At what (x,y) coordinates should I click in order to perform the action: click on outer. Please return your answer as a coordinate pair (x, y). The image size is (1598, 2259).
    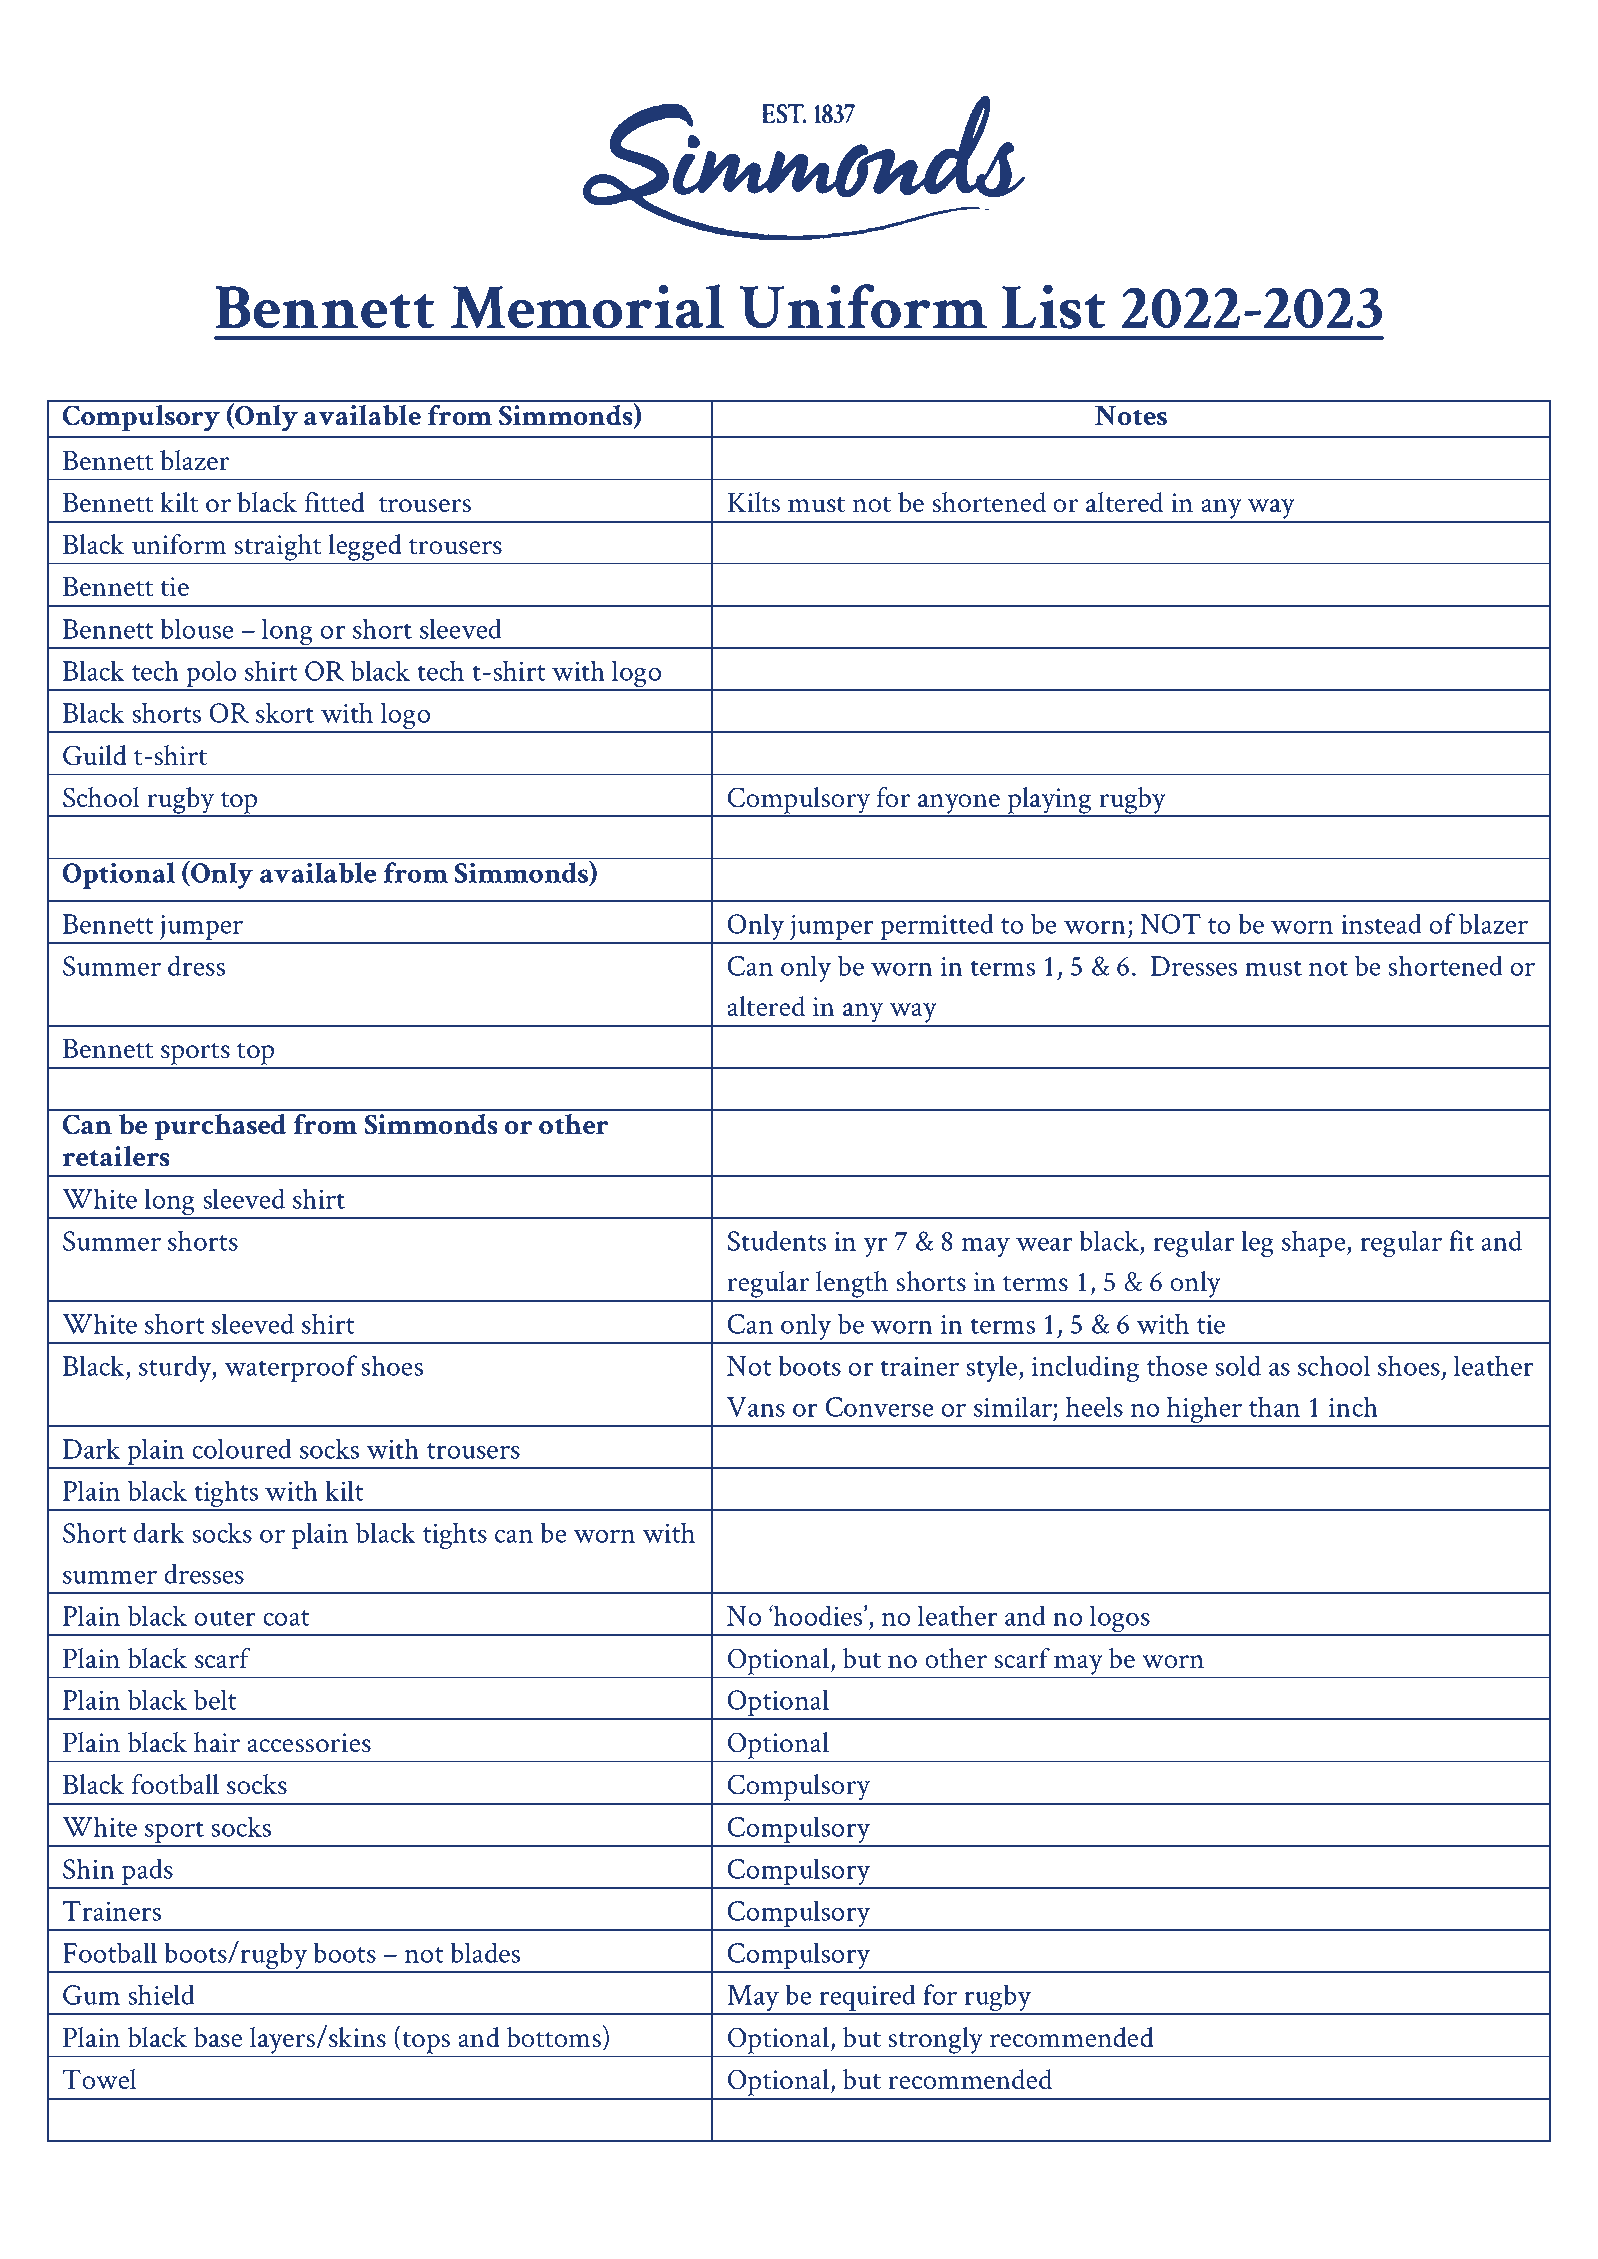
    Looking at the image, I should click on (224, 1618).
